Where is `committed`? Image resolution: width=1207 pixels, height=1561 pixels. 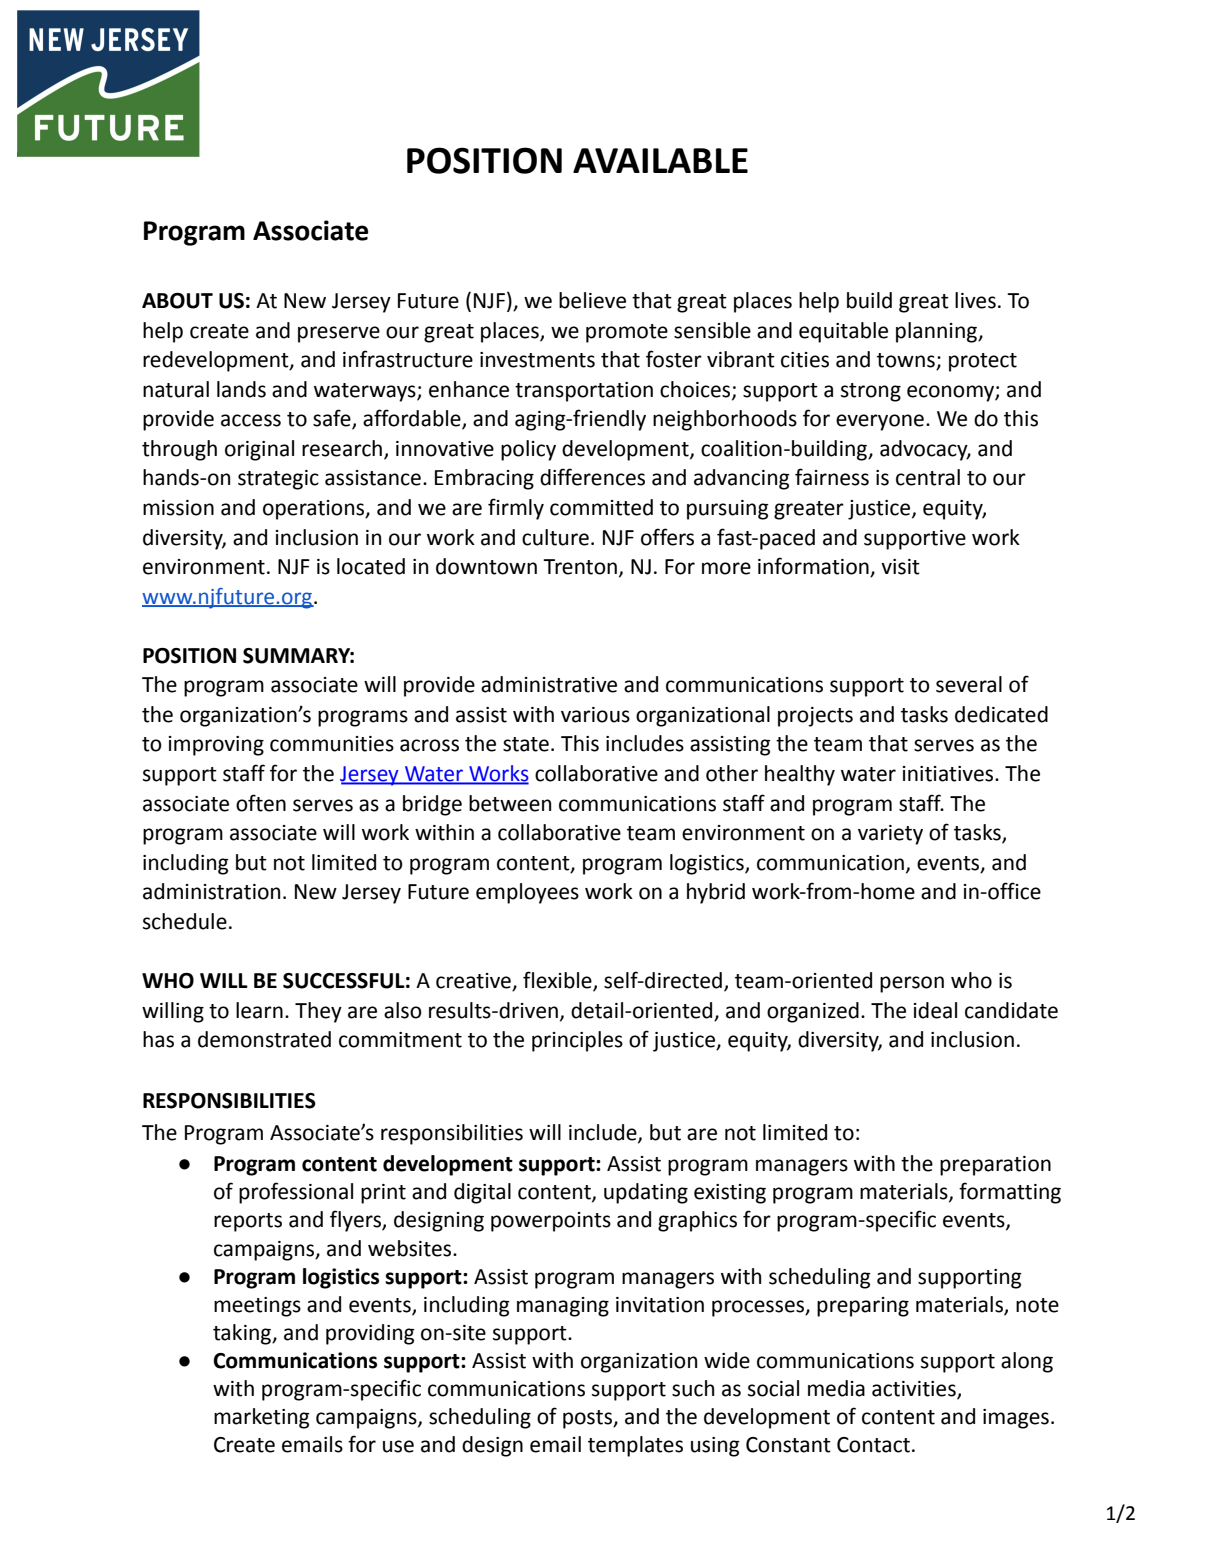 committed is located at coordinates (601, 507).
